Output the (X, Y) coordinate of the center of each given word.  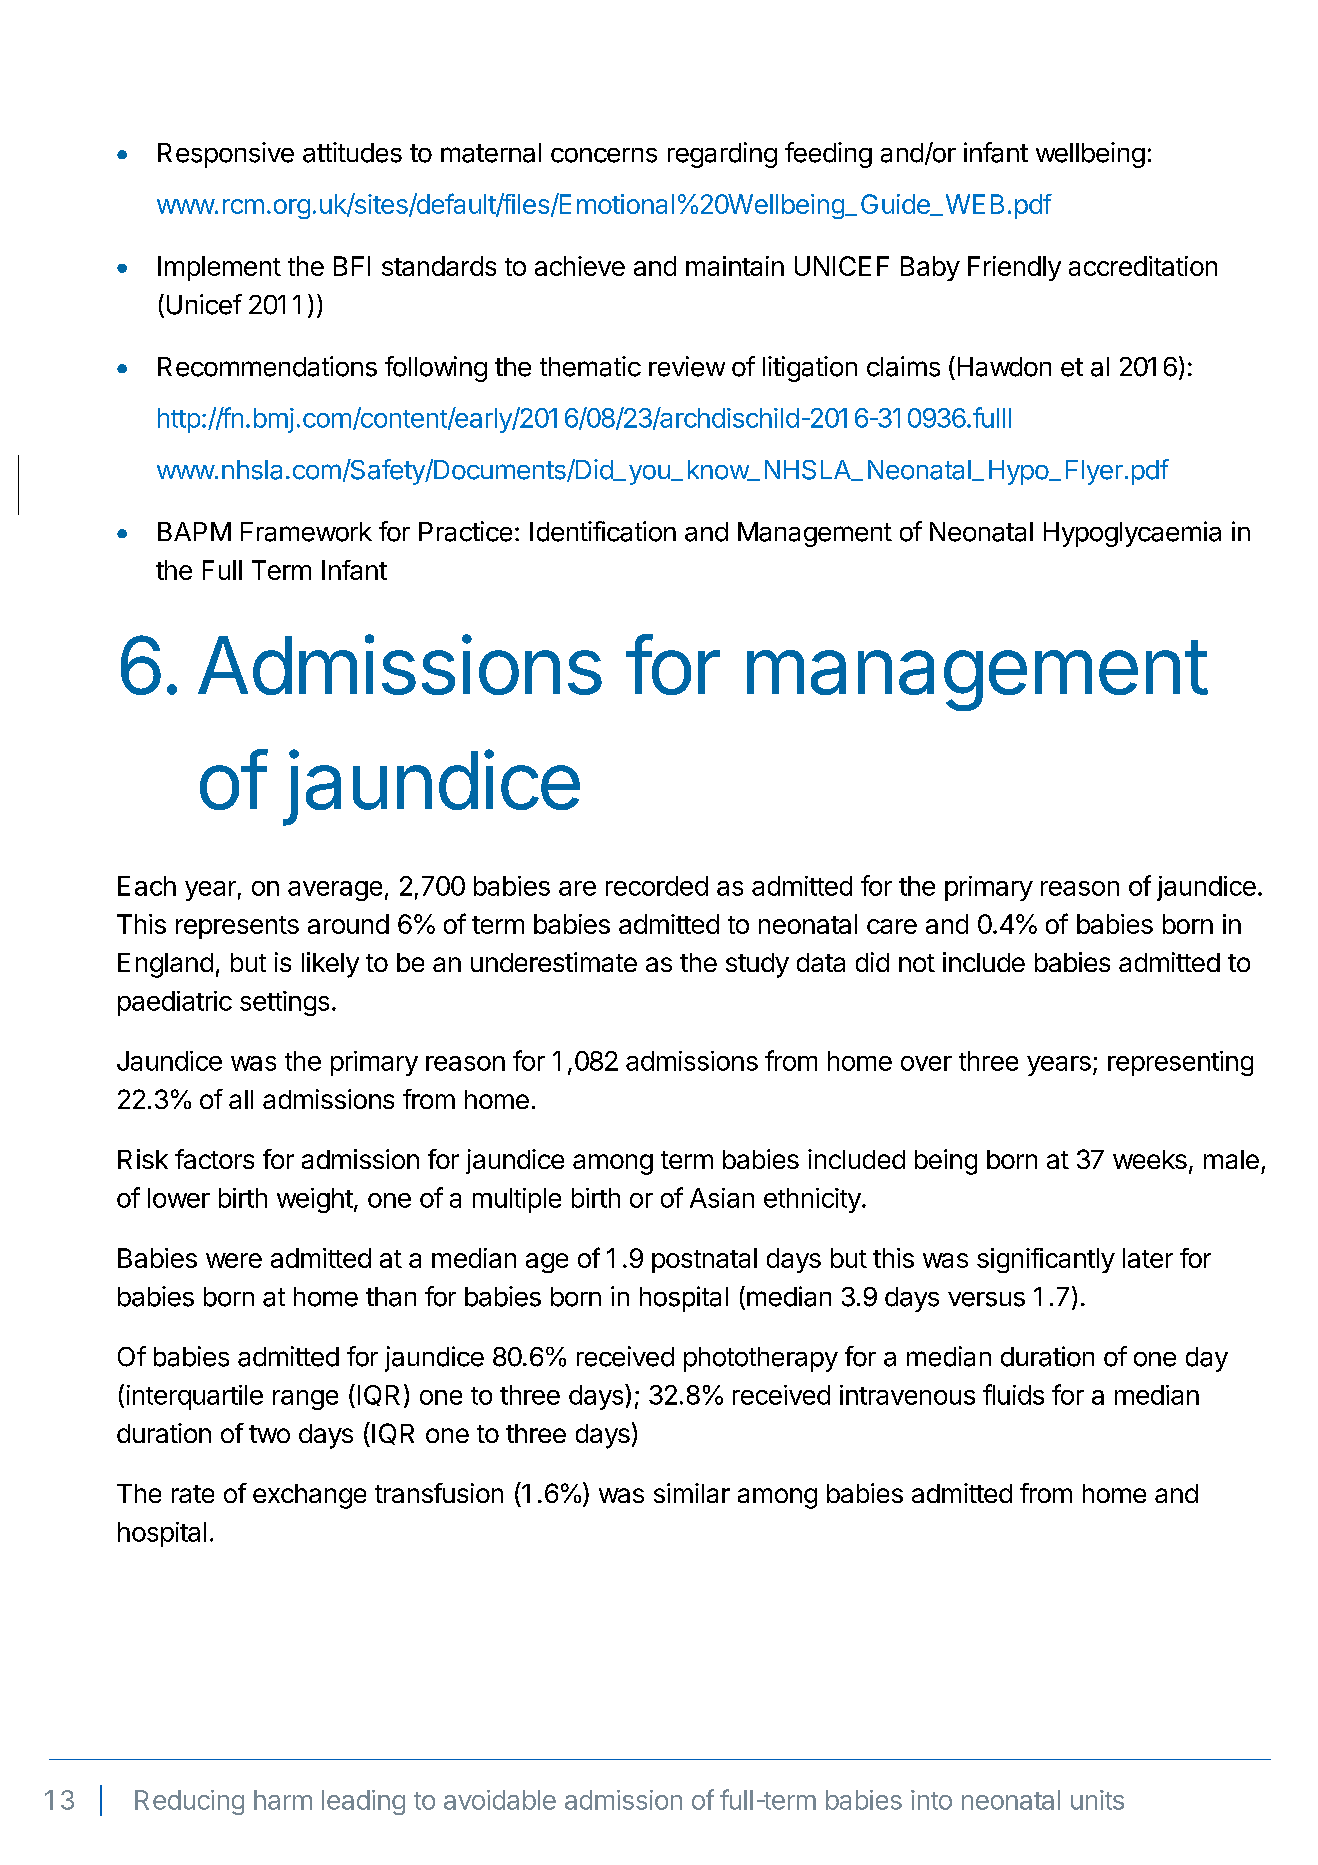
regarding (722, 155)
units (1097, 1800)
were (234, 1260)
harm (283, 1800)
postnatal (704, 1260)
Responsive (226, 155)
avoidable (500, 1800)
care (892, 926)
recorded (657, 886)
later (1148, 1258)
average (335, 891)
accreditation (1143, 266)
